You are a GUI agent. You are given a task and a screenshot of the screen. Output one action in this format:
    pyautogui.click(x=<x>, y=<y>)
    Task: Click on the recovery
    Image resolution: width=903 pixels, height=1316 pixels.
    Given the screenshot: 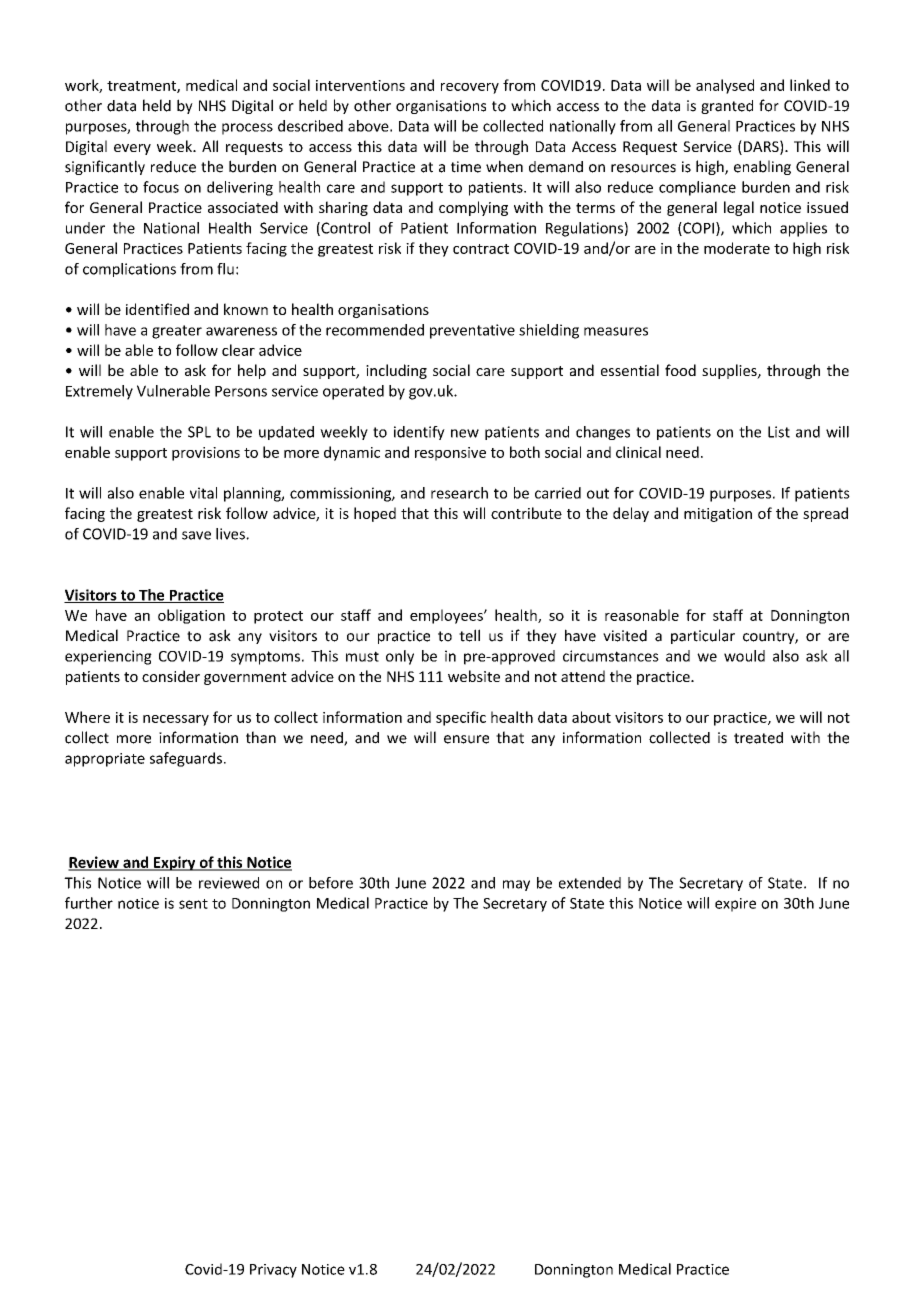 What is the action you would take?
    pyautogui.click(x=470, y=88)
